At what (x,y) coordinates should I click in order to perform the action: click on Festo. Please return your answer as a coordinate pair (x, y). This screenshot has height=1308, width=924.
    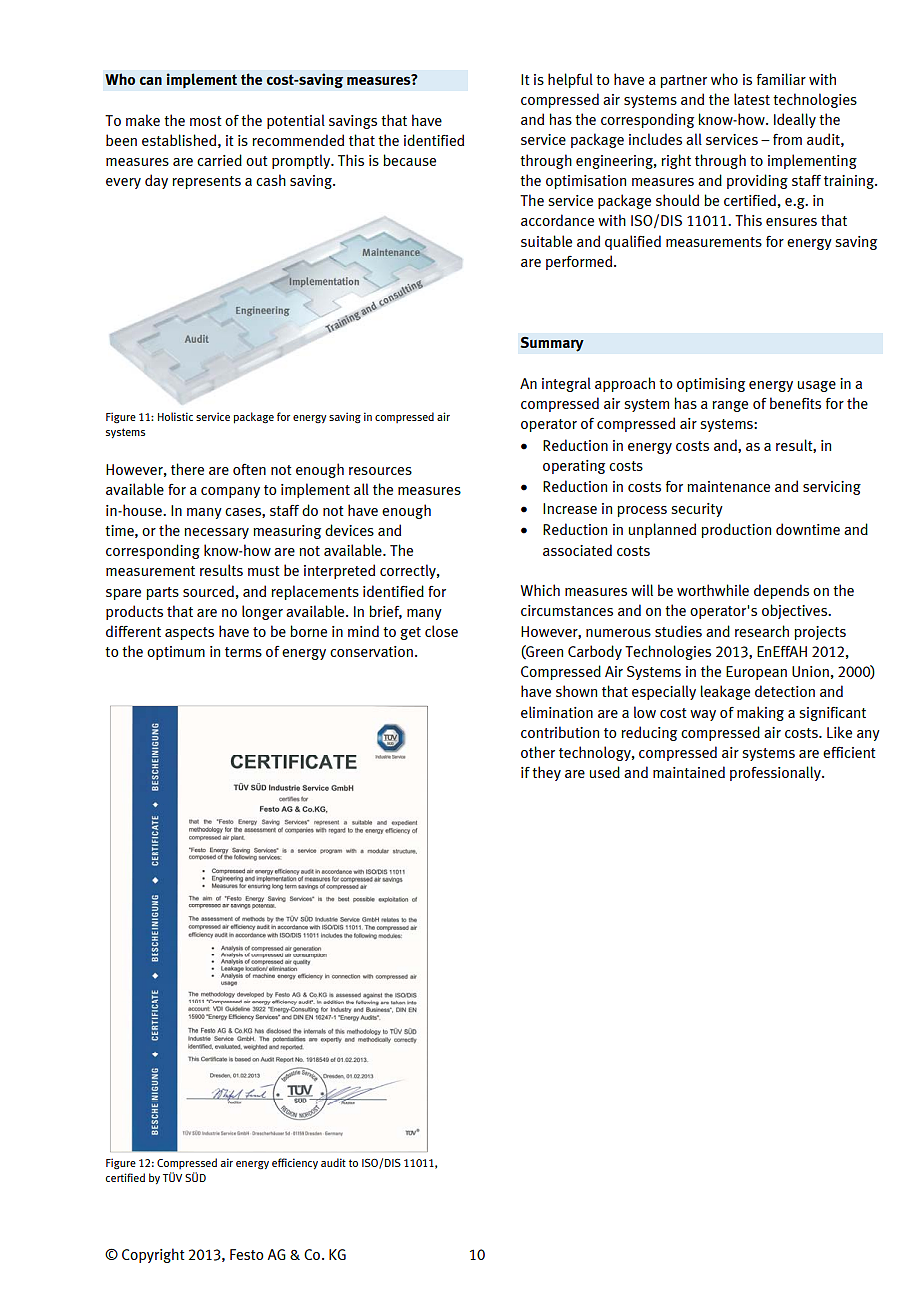
    Looking at the image, I should click on (247, 1254).
